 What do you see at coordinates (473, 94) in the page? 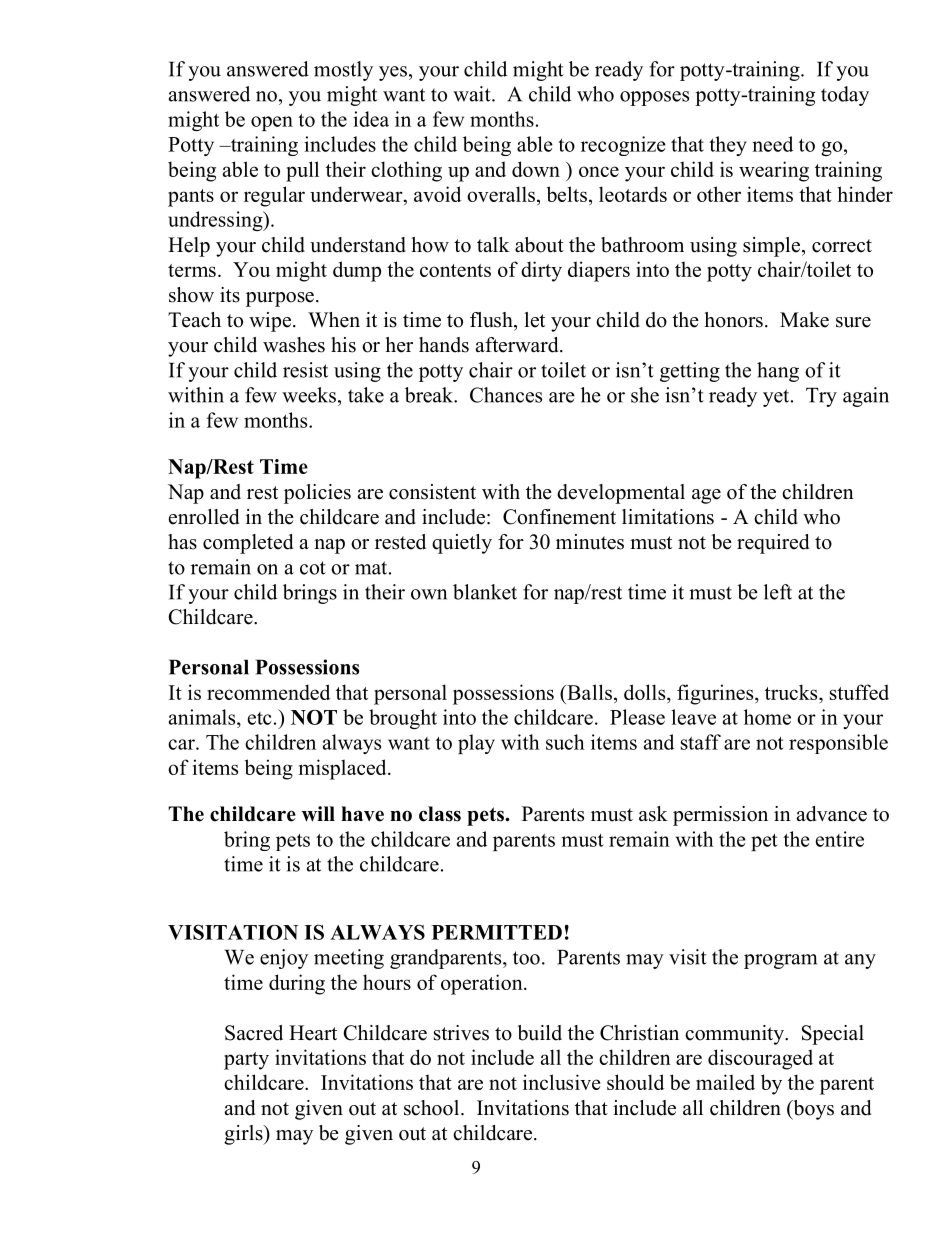
I see `wait` at bounding box center [473, 94].
